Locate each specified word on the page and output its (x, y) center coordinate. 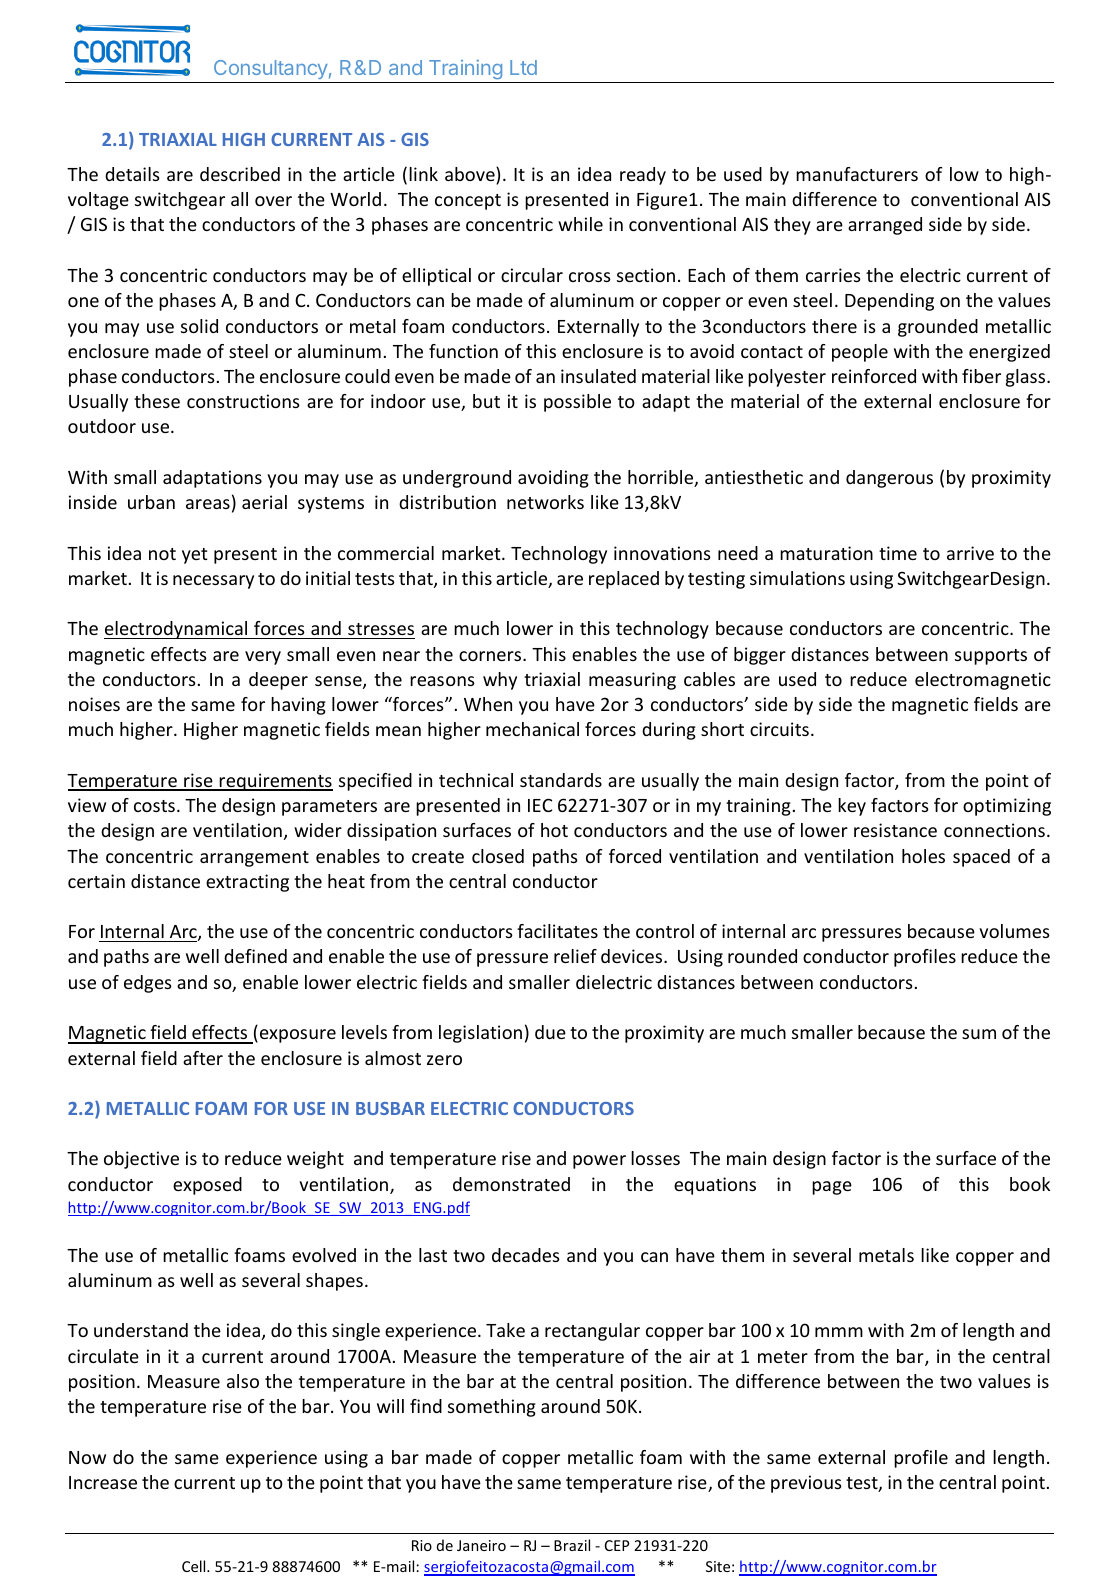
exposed (207, 1186)
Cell (195, 1566)
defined (255, 956)
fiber (981, 376)
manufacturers (857, 174)
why (500, 681)
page (832, 1188)
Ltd (523, 67)
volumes (1014, 931)
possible (577, 403)
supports (991, 657)
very (263, 658)
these (157, 401)
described (240, 174)
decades (526, 1255)
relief (575, 956)
